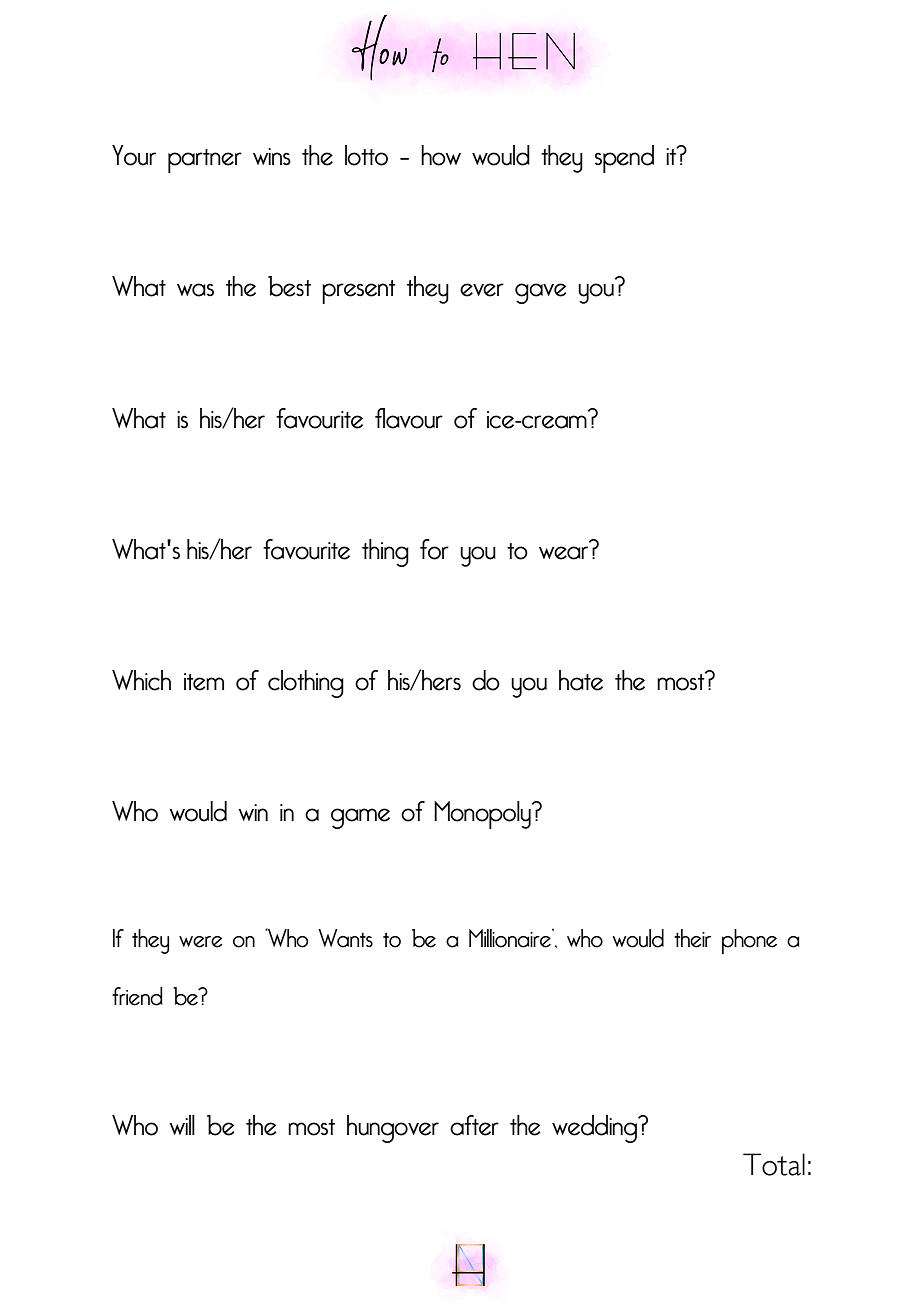  What do you see at coordinates (563, 553) in the page?
I see `wear` at bounding box center [563, 553].
